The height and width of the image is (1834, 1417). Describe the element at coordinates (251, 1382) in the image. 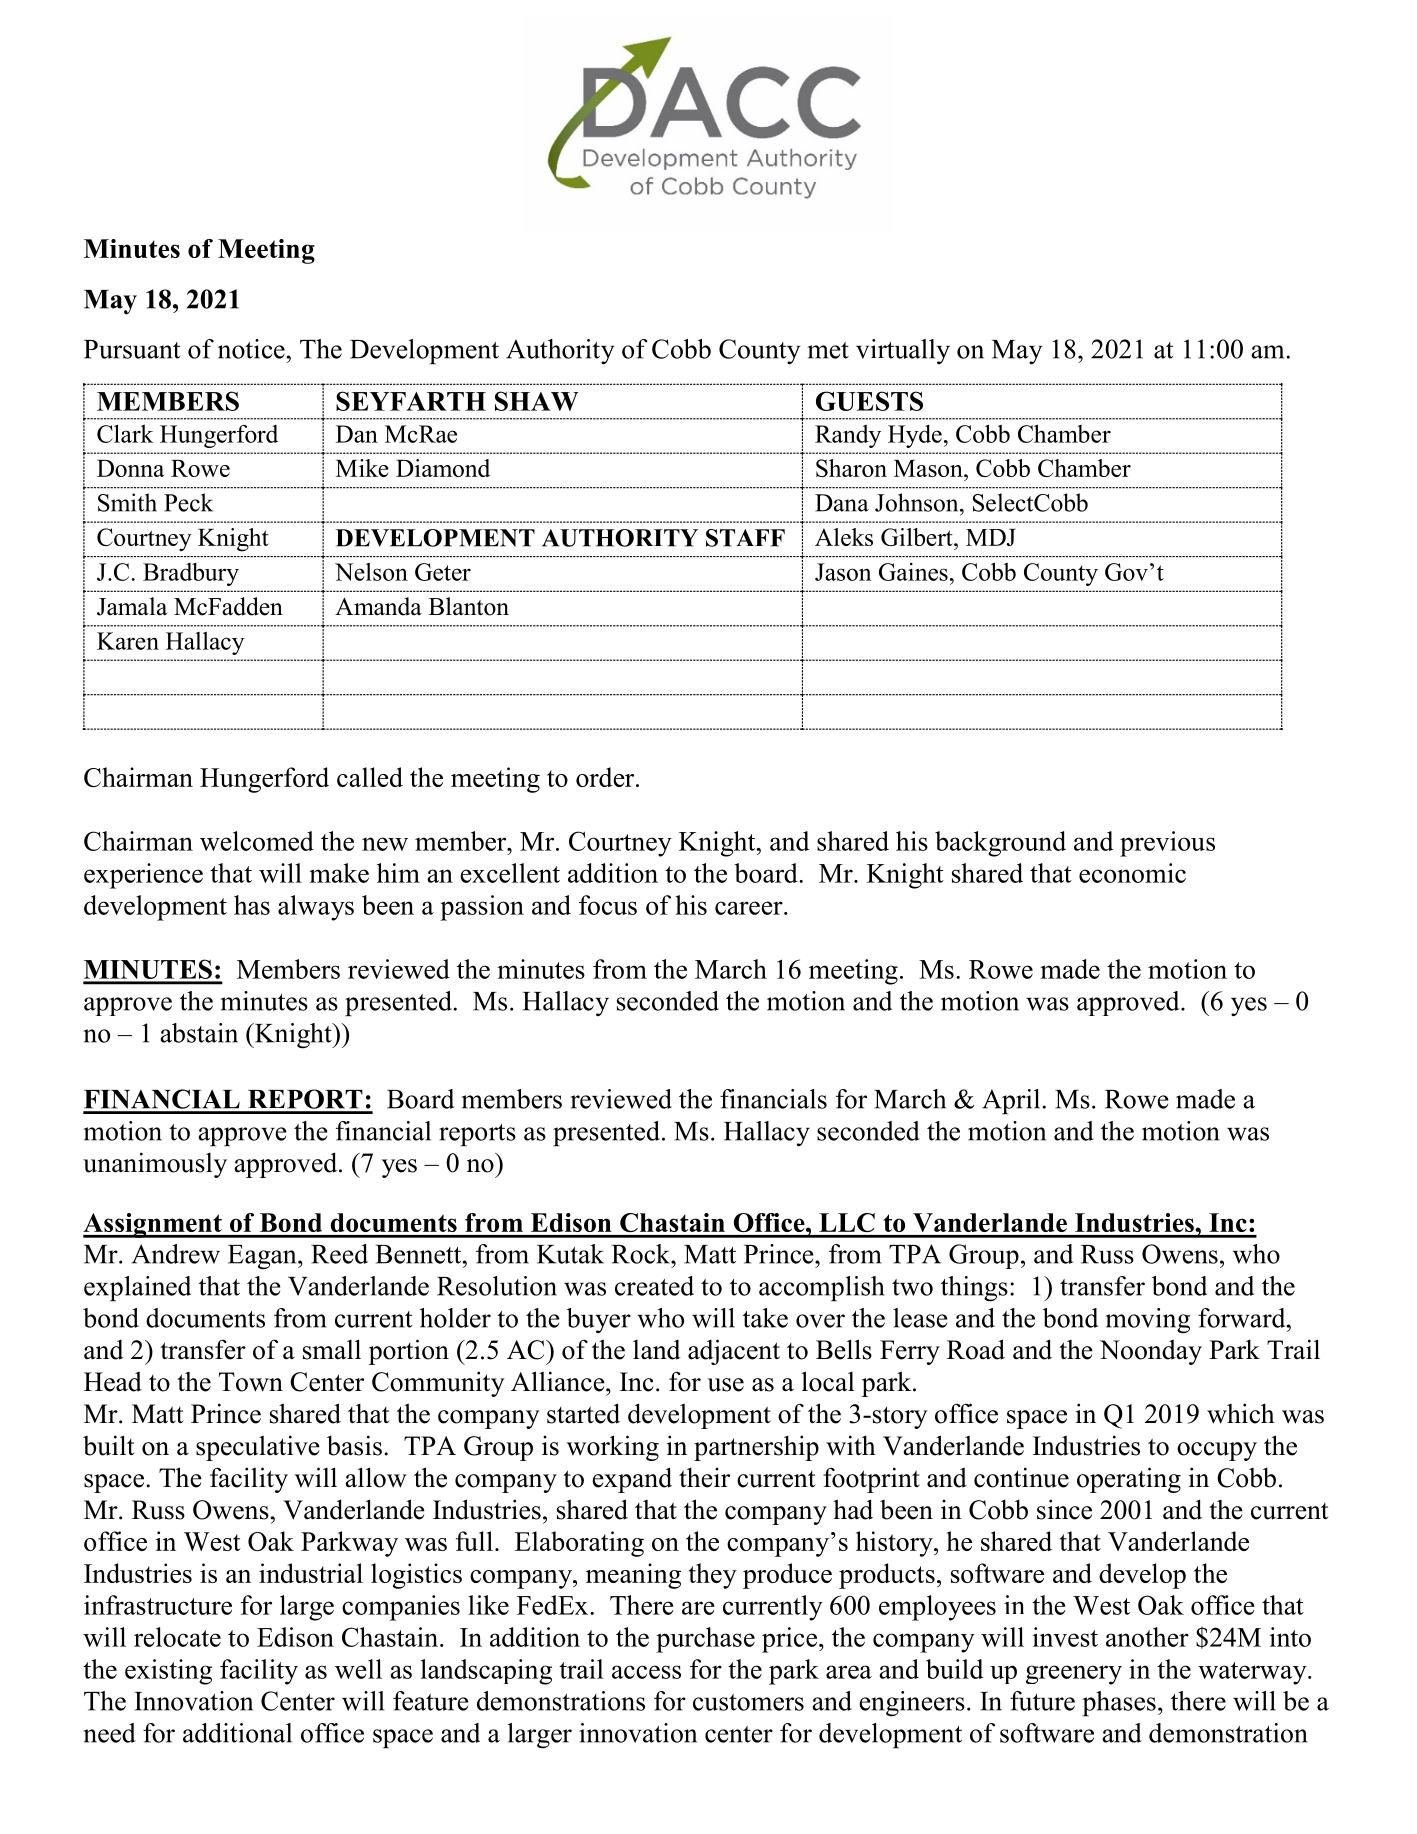

I see `Town` at that location.
